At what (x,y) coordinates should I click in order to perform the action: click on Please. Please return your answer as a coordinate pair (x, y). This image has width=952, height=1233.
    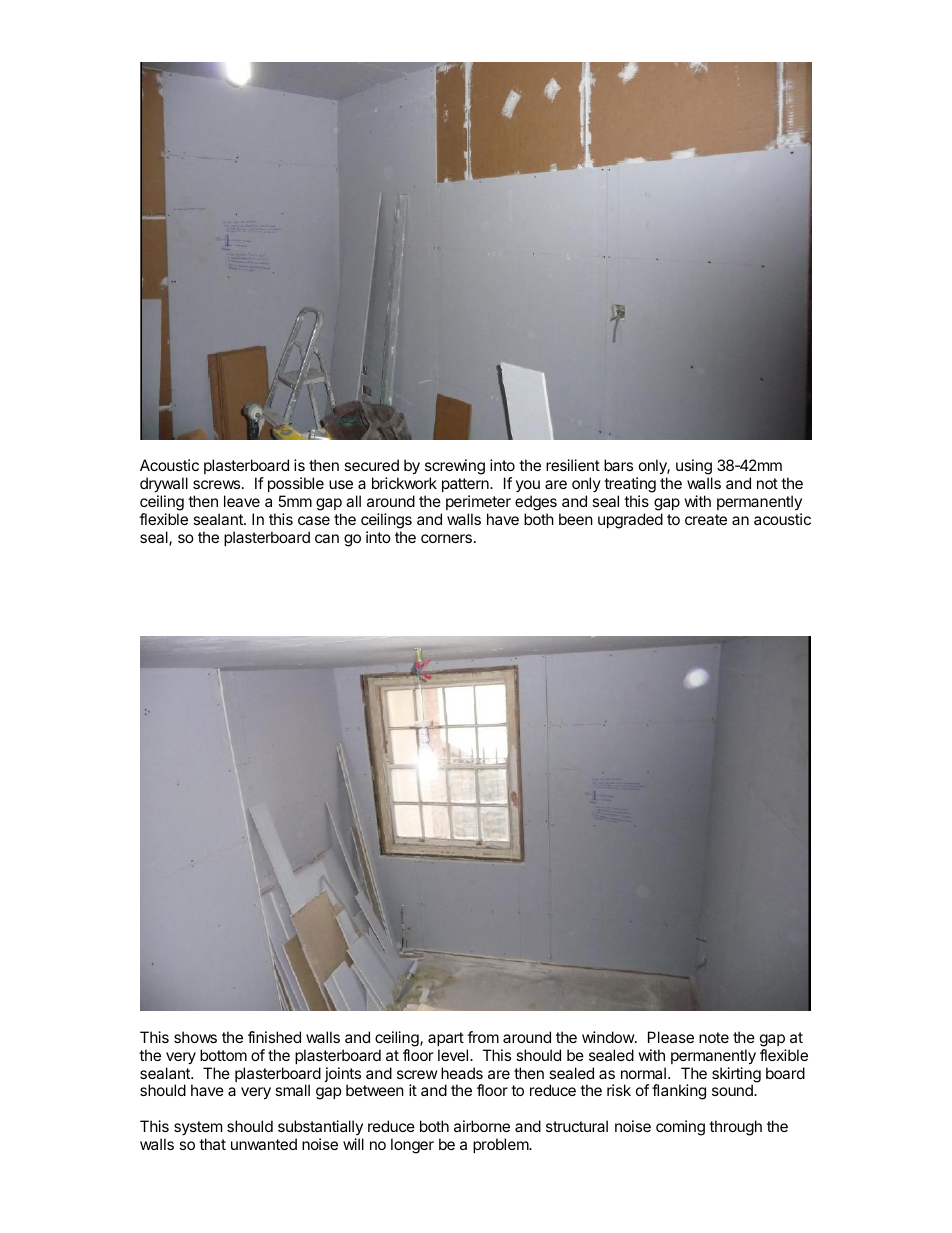
    Looking at the image, I should click on (671, 1037).
